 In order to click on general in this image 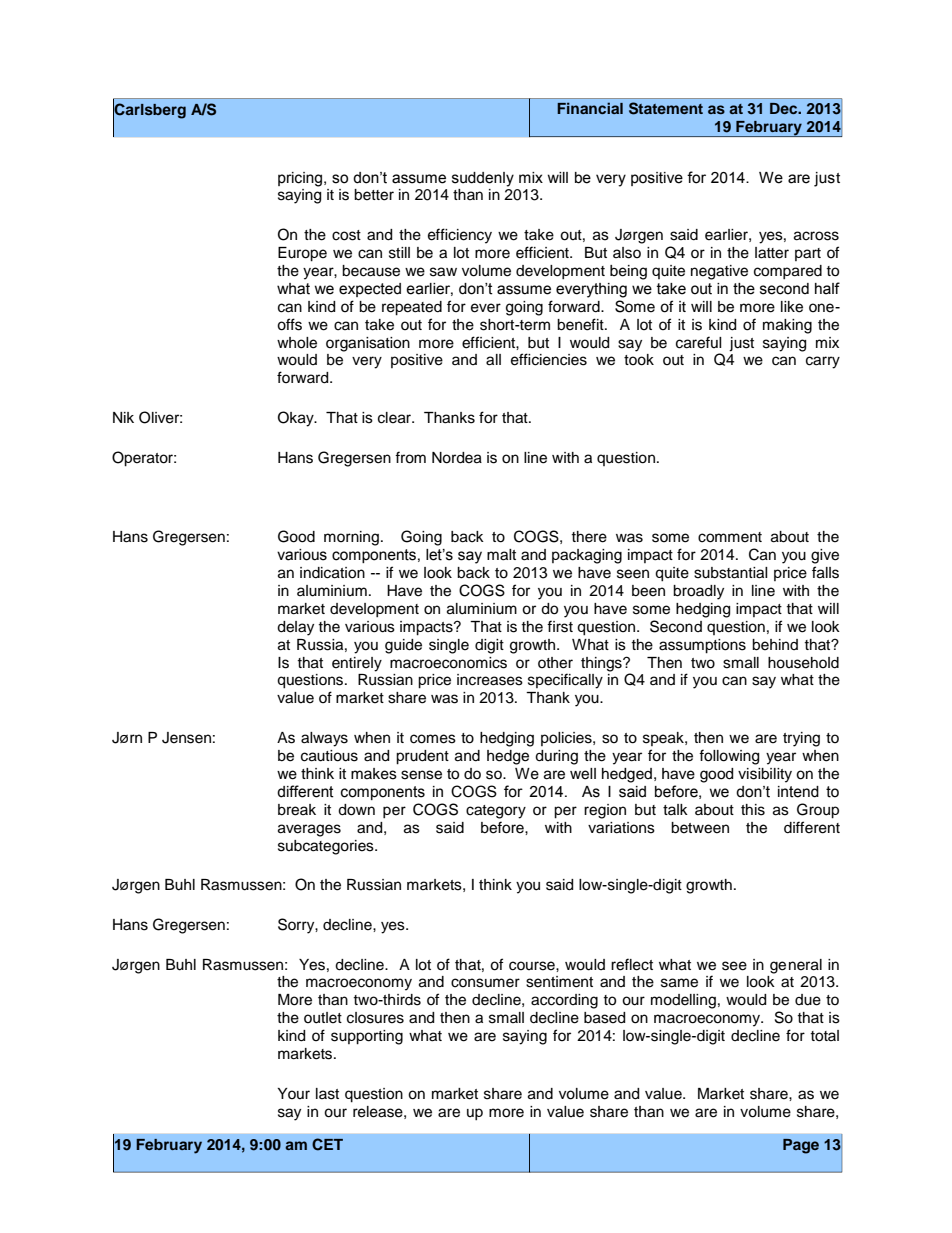, I will do `click(796, 966)`.
